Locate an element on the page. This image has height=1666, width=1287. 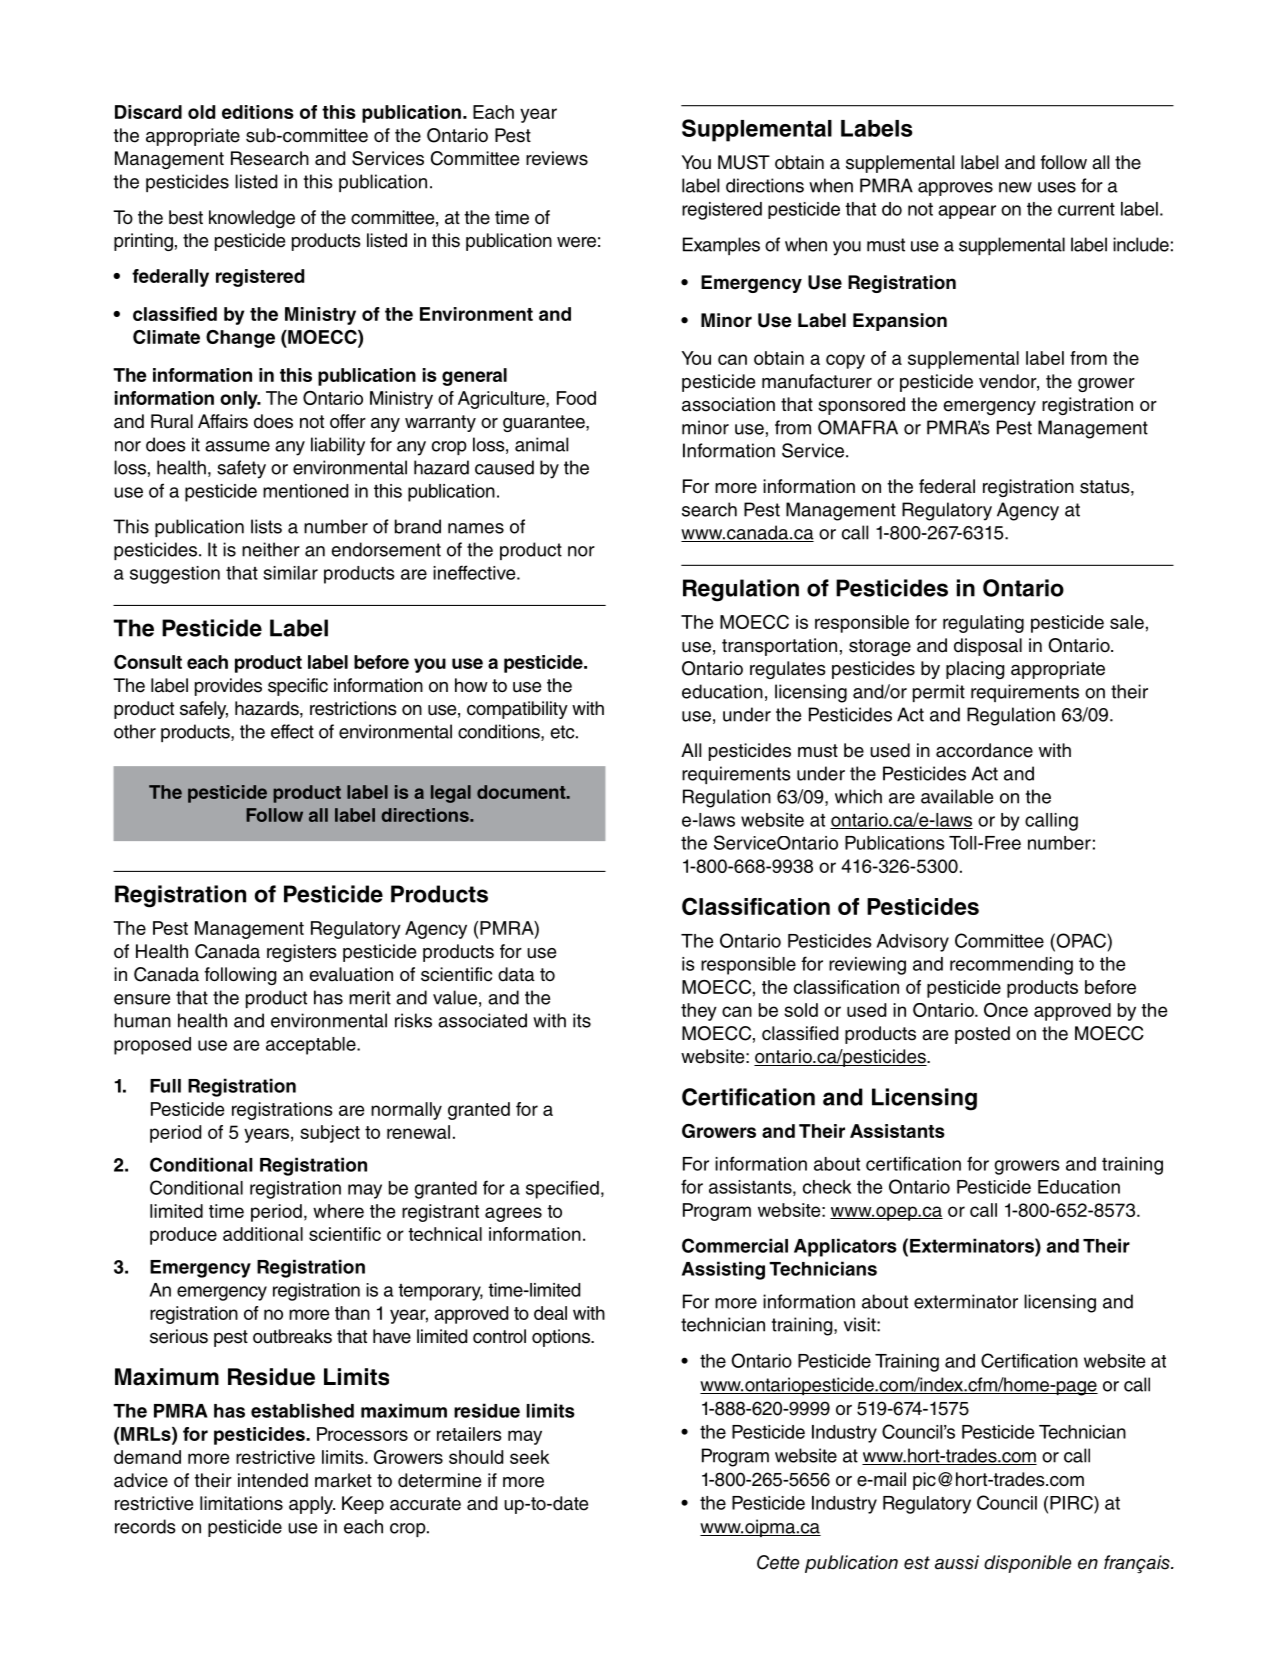
editions is located at coordinates (258, 112).
